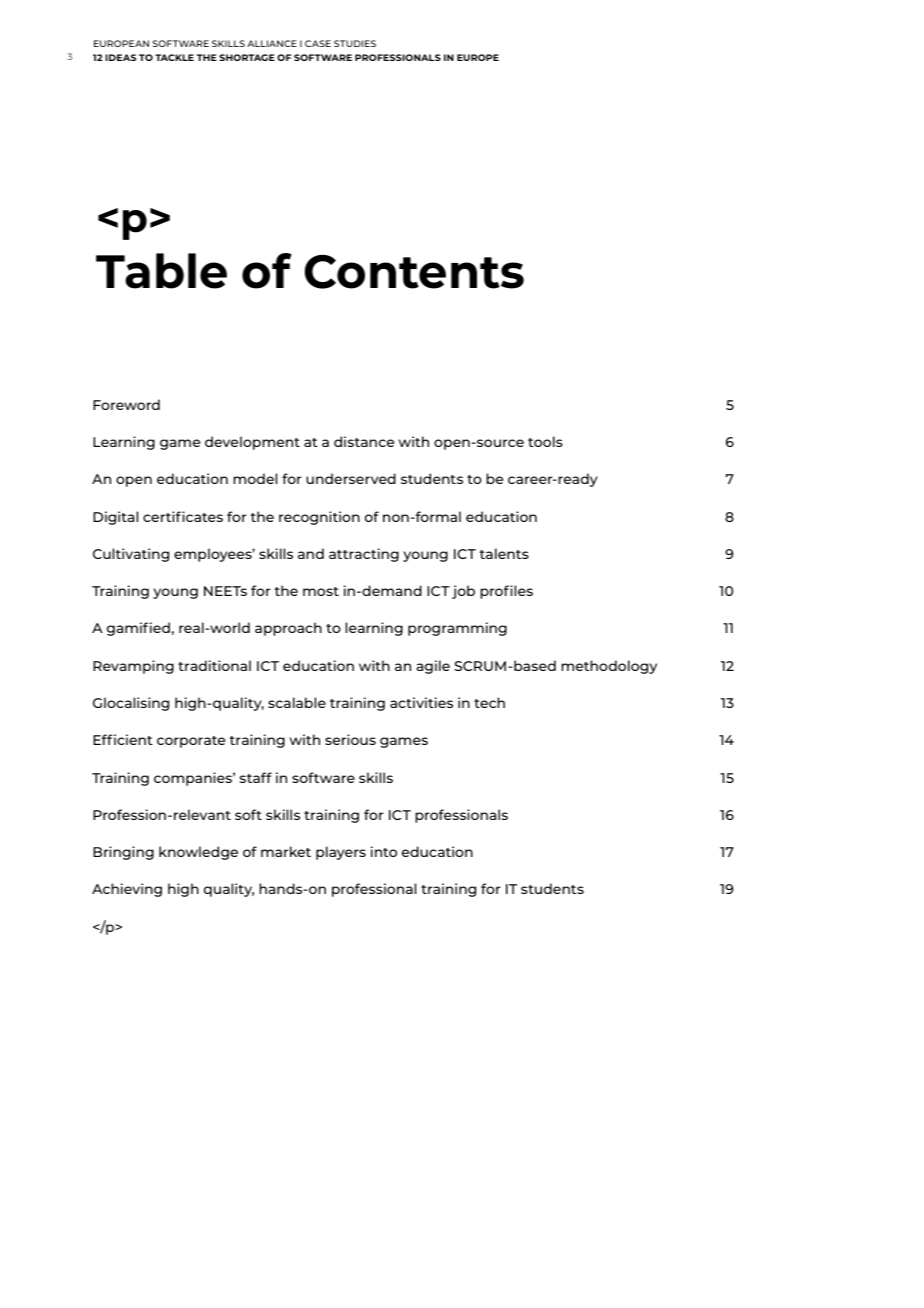  I want to click on underserved, so click(351, 478).
